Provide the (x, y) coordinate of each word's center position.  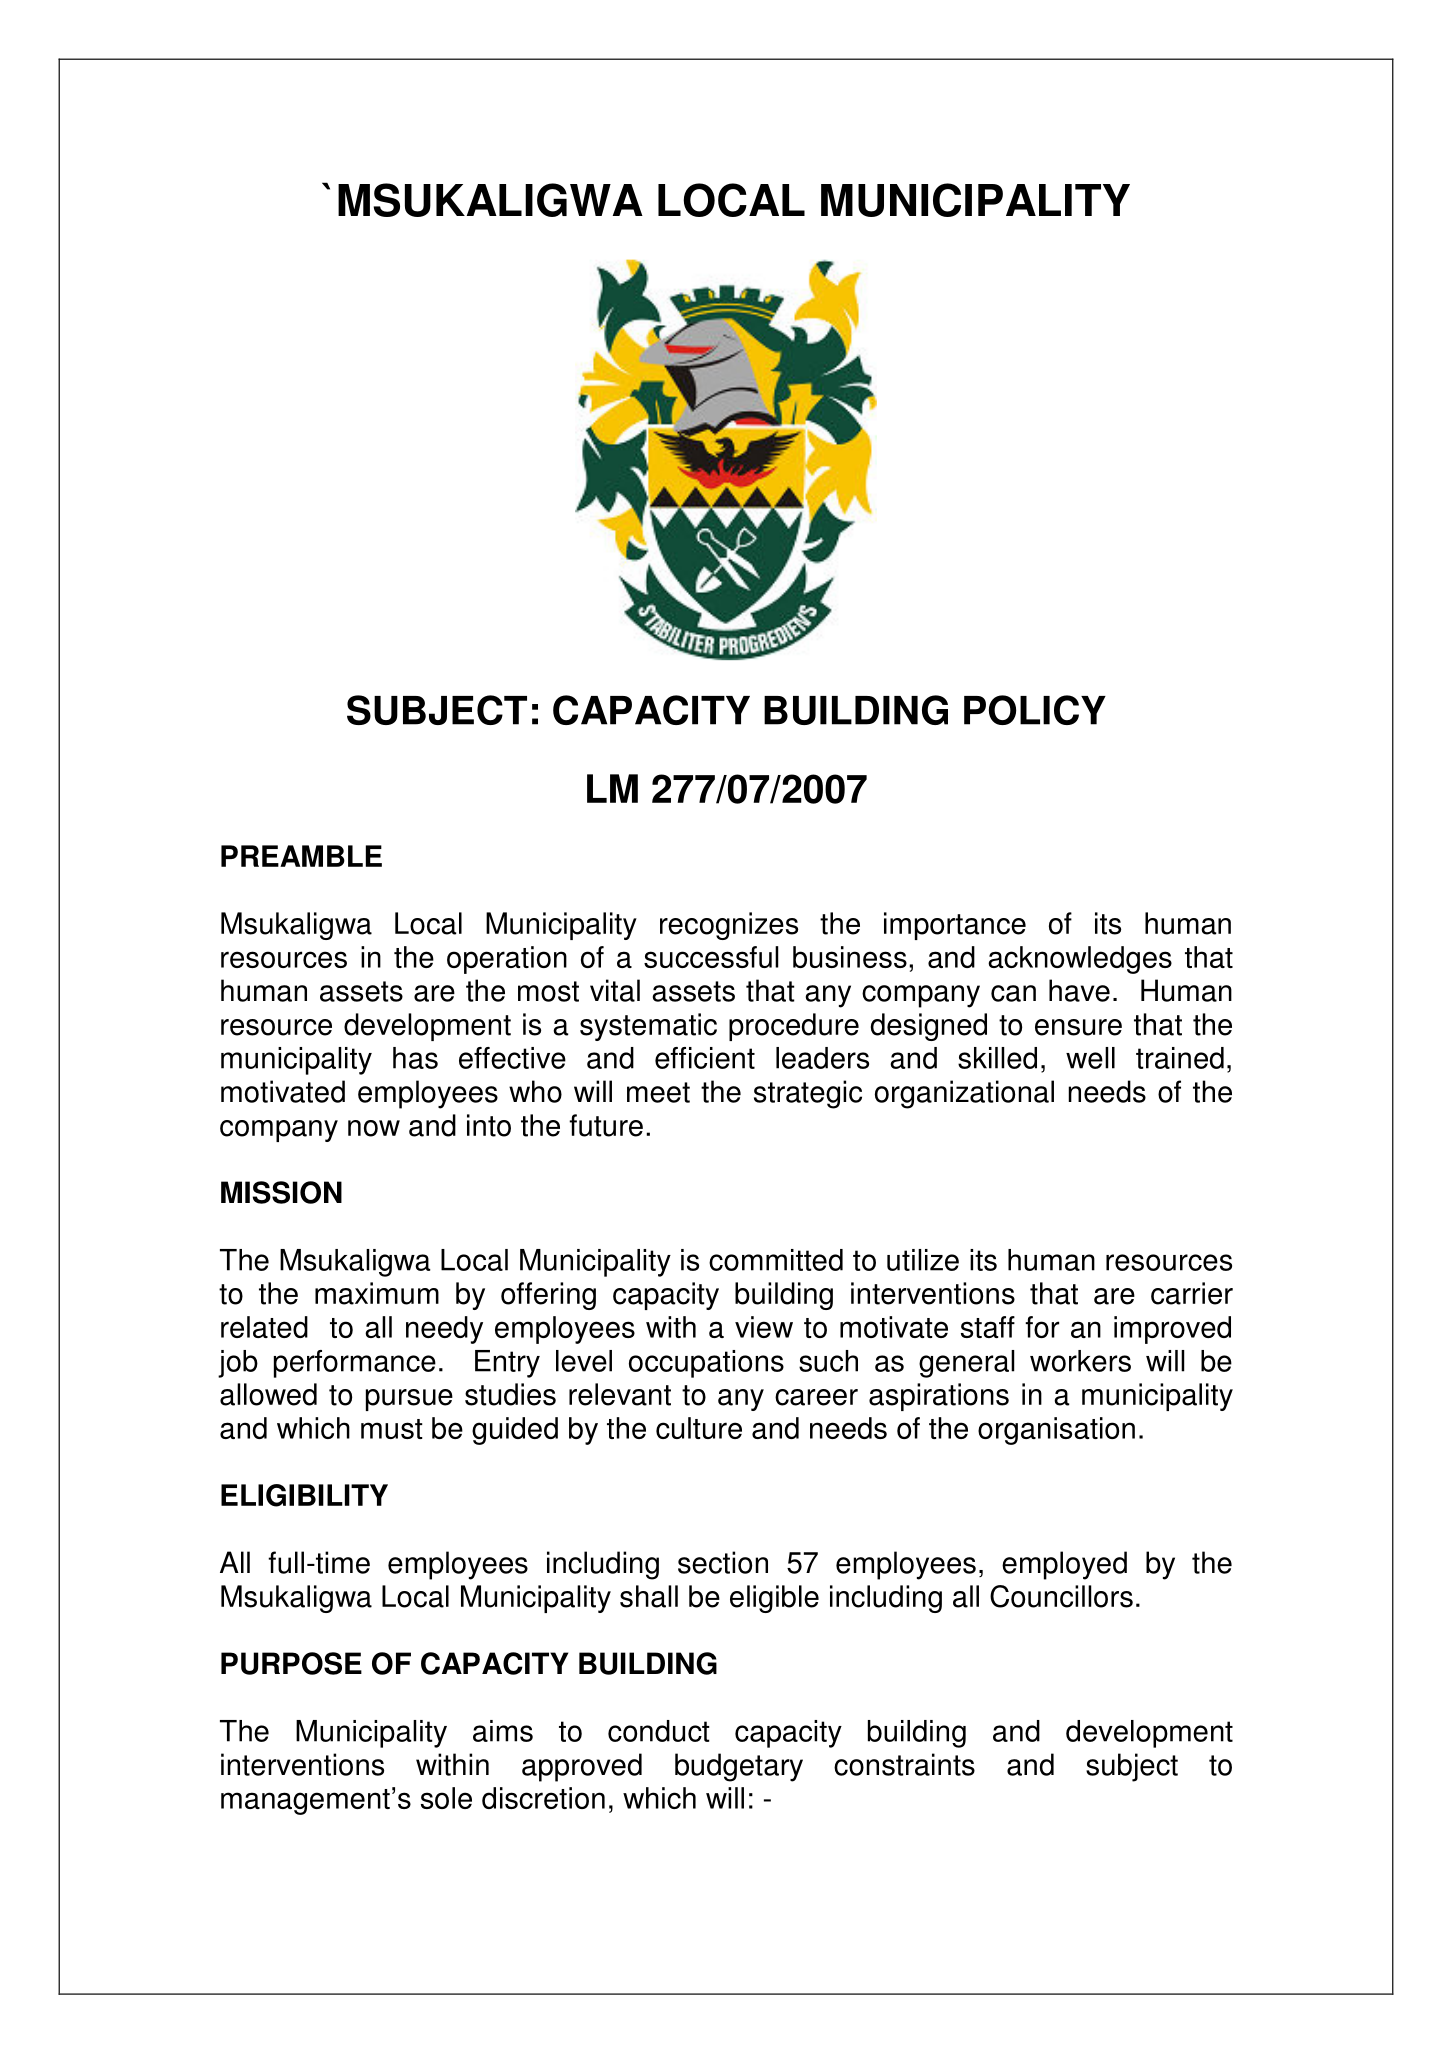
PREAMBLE (301, 856)
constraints (904, 1764)
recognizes (729, 926)
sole (446, 1798)
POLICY (1035, 710)
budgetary (739, 1767)
